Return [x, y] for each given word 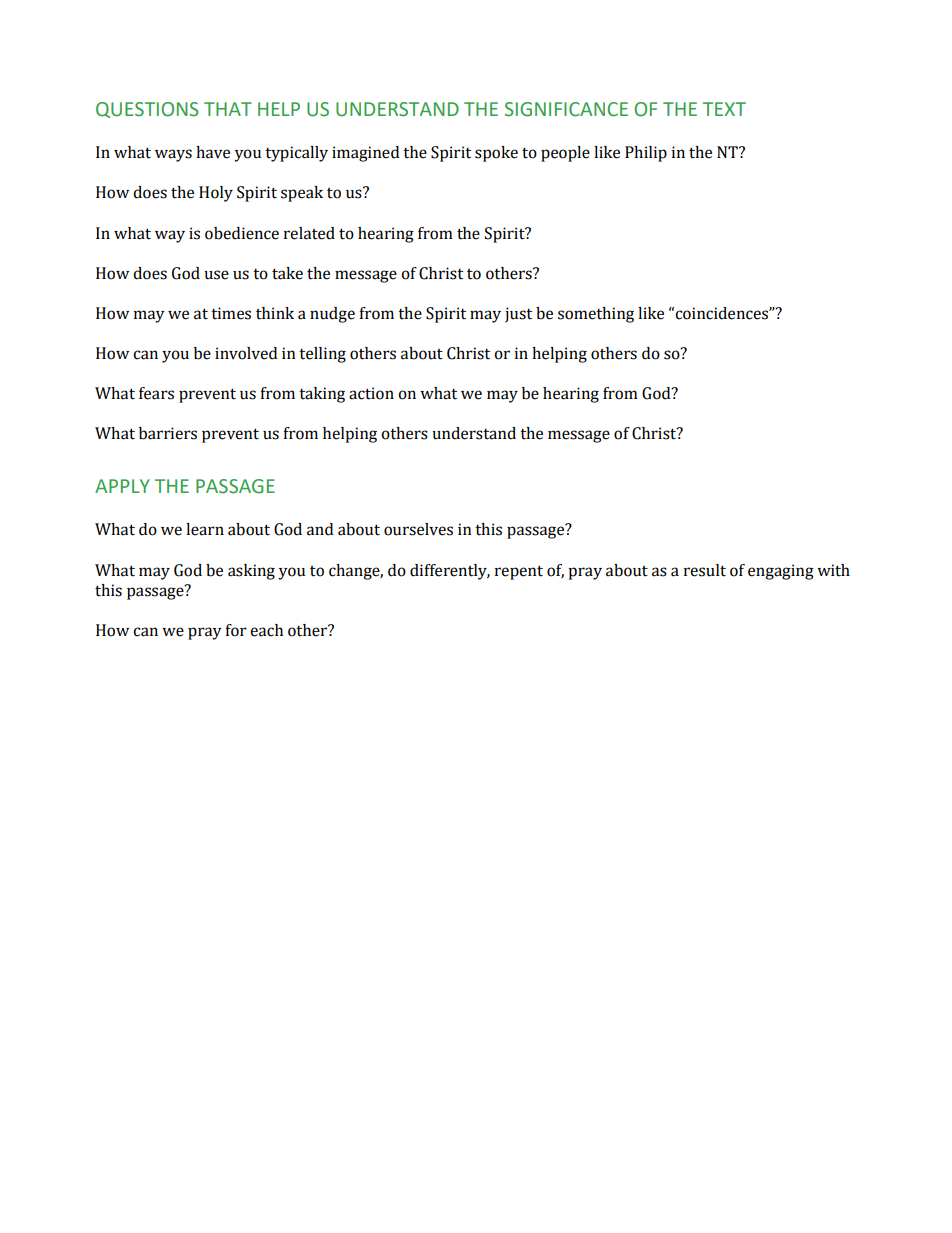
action [371, 393]
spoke [496, 154]
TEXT [724, 109]
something [596, 315]
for [236, 630]
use [216, 275]
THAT [228, 109]
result [705, 570]
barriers [168, 433]
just [518, 315]
